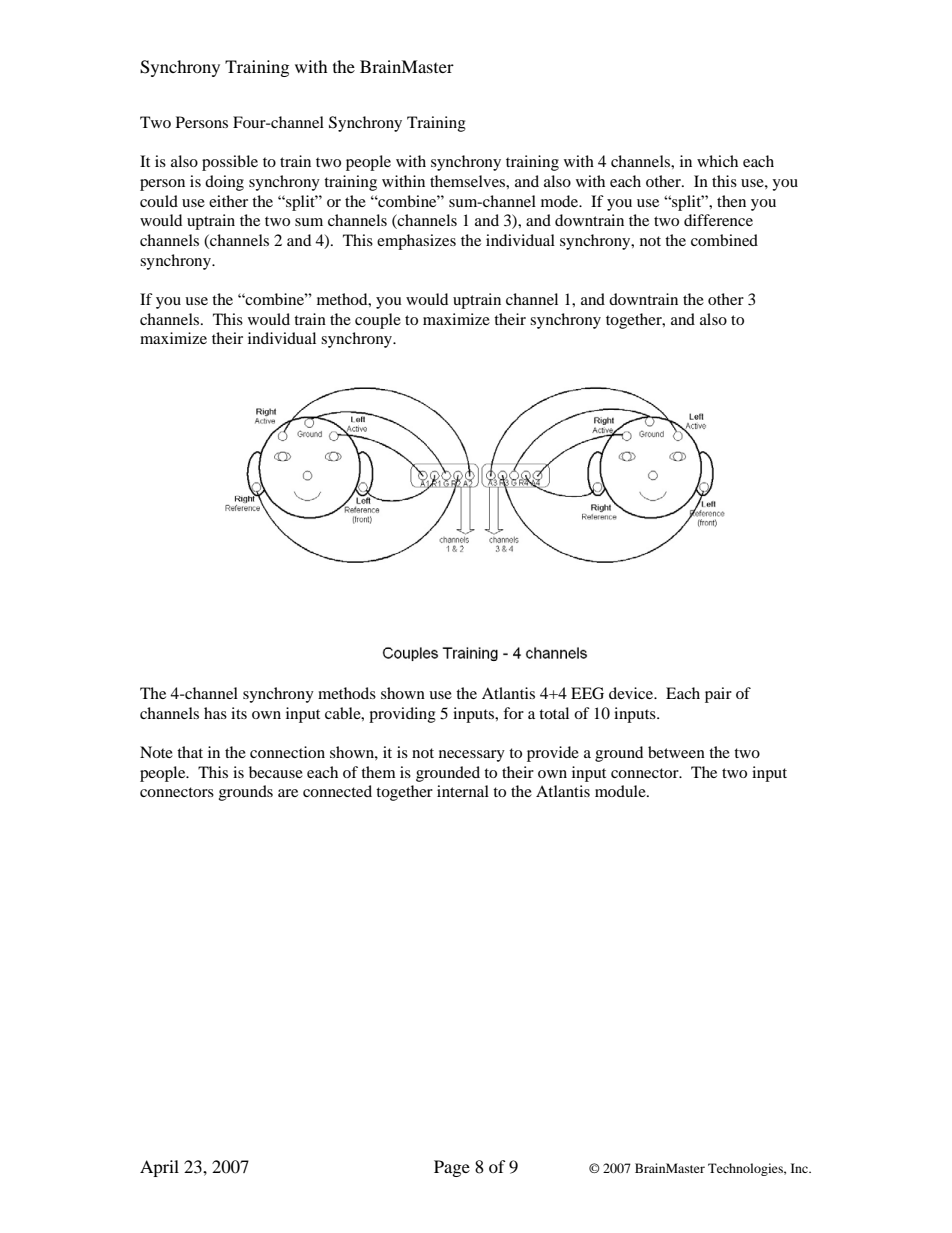  What do you see at coordinates (561, 201) in the image?
I see `mode` at bounding box center [561, 201].
